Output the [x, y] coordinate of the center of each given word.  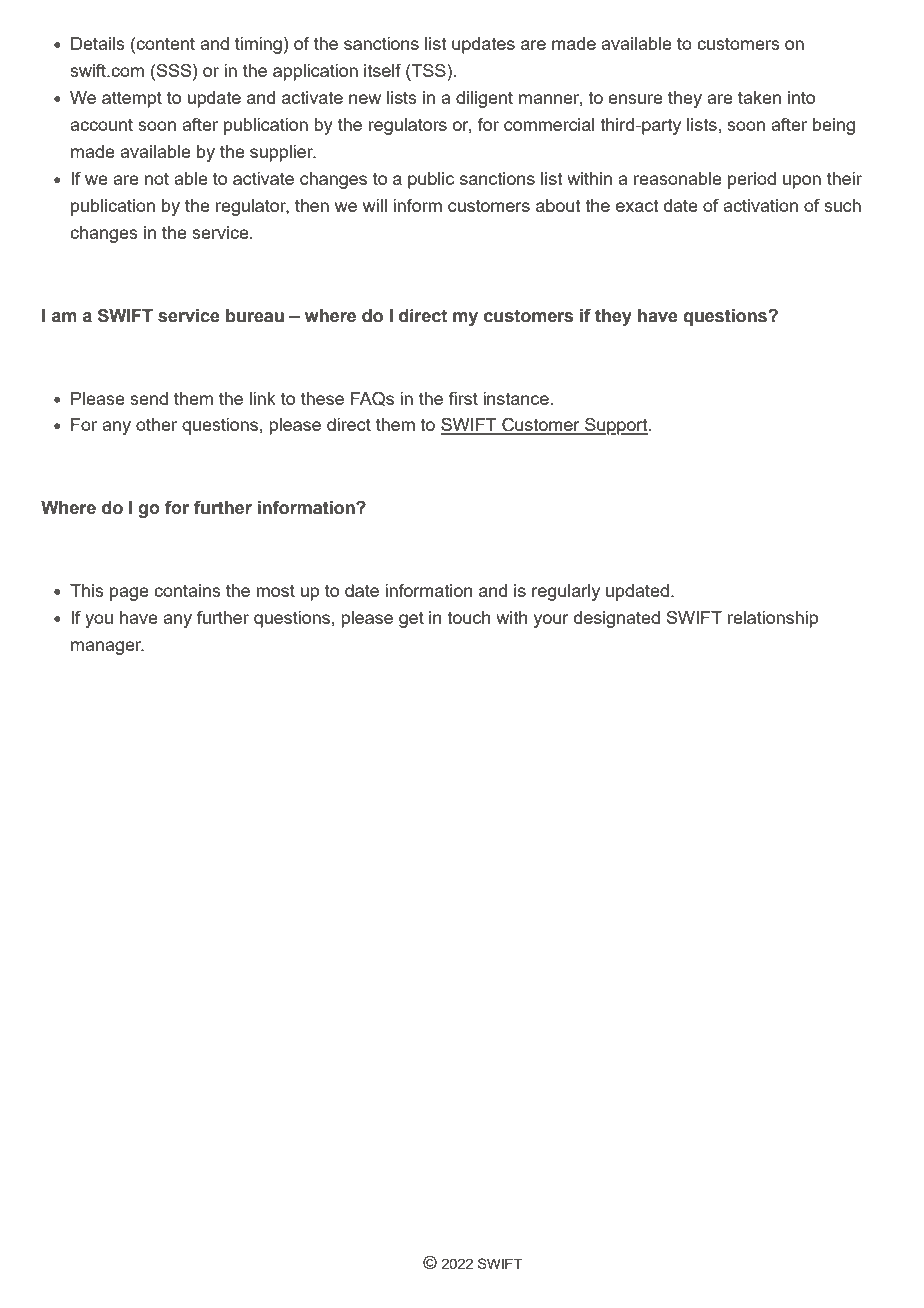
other [156, 424]
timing [258, 45]
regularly [566, 592]
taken [759, 97]
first [463, 398]
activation [760, 205]
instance [516, 398]
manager [107, 648]
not [157, 178]
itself [382, 70]
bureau [255, 316]
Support [616, 426]
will [375, 205]
